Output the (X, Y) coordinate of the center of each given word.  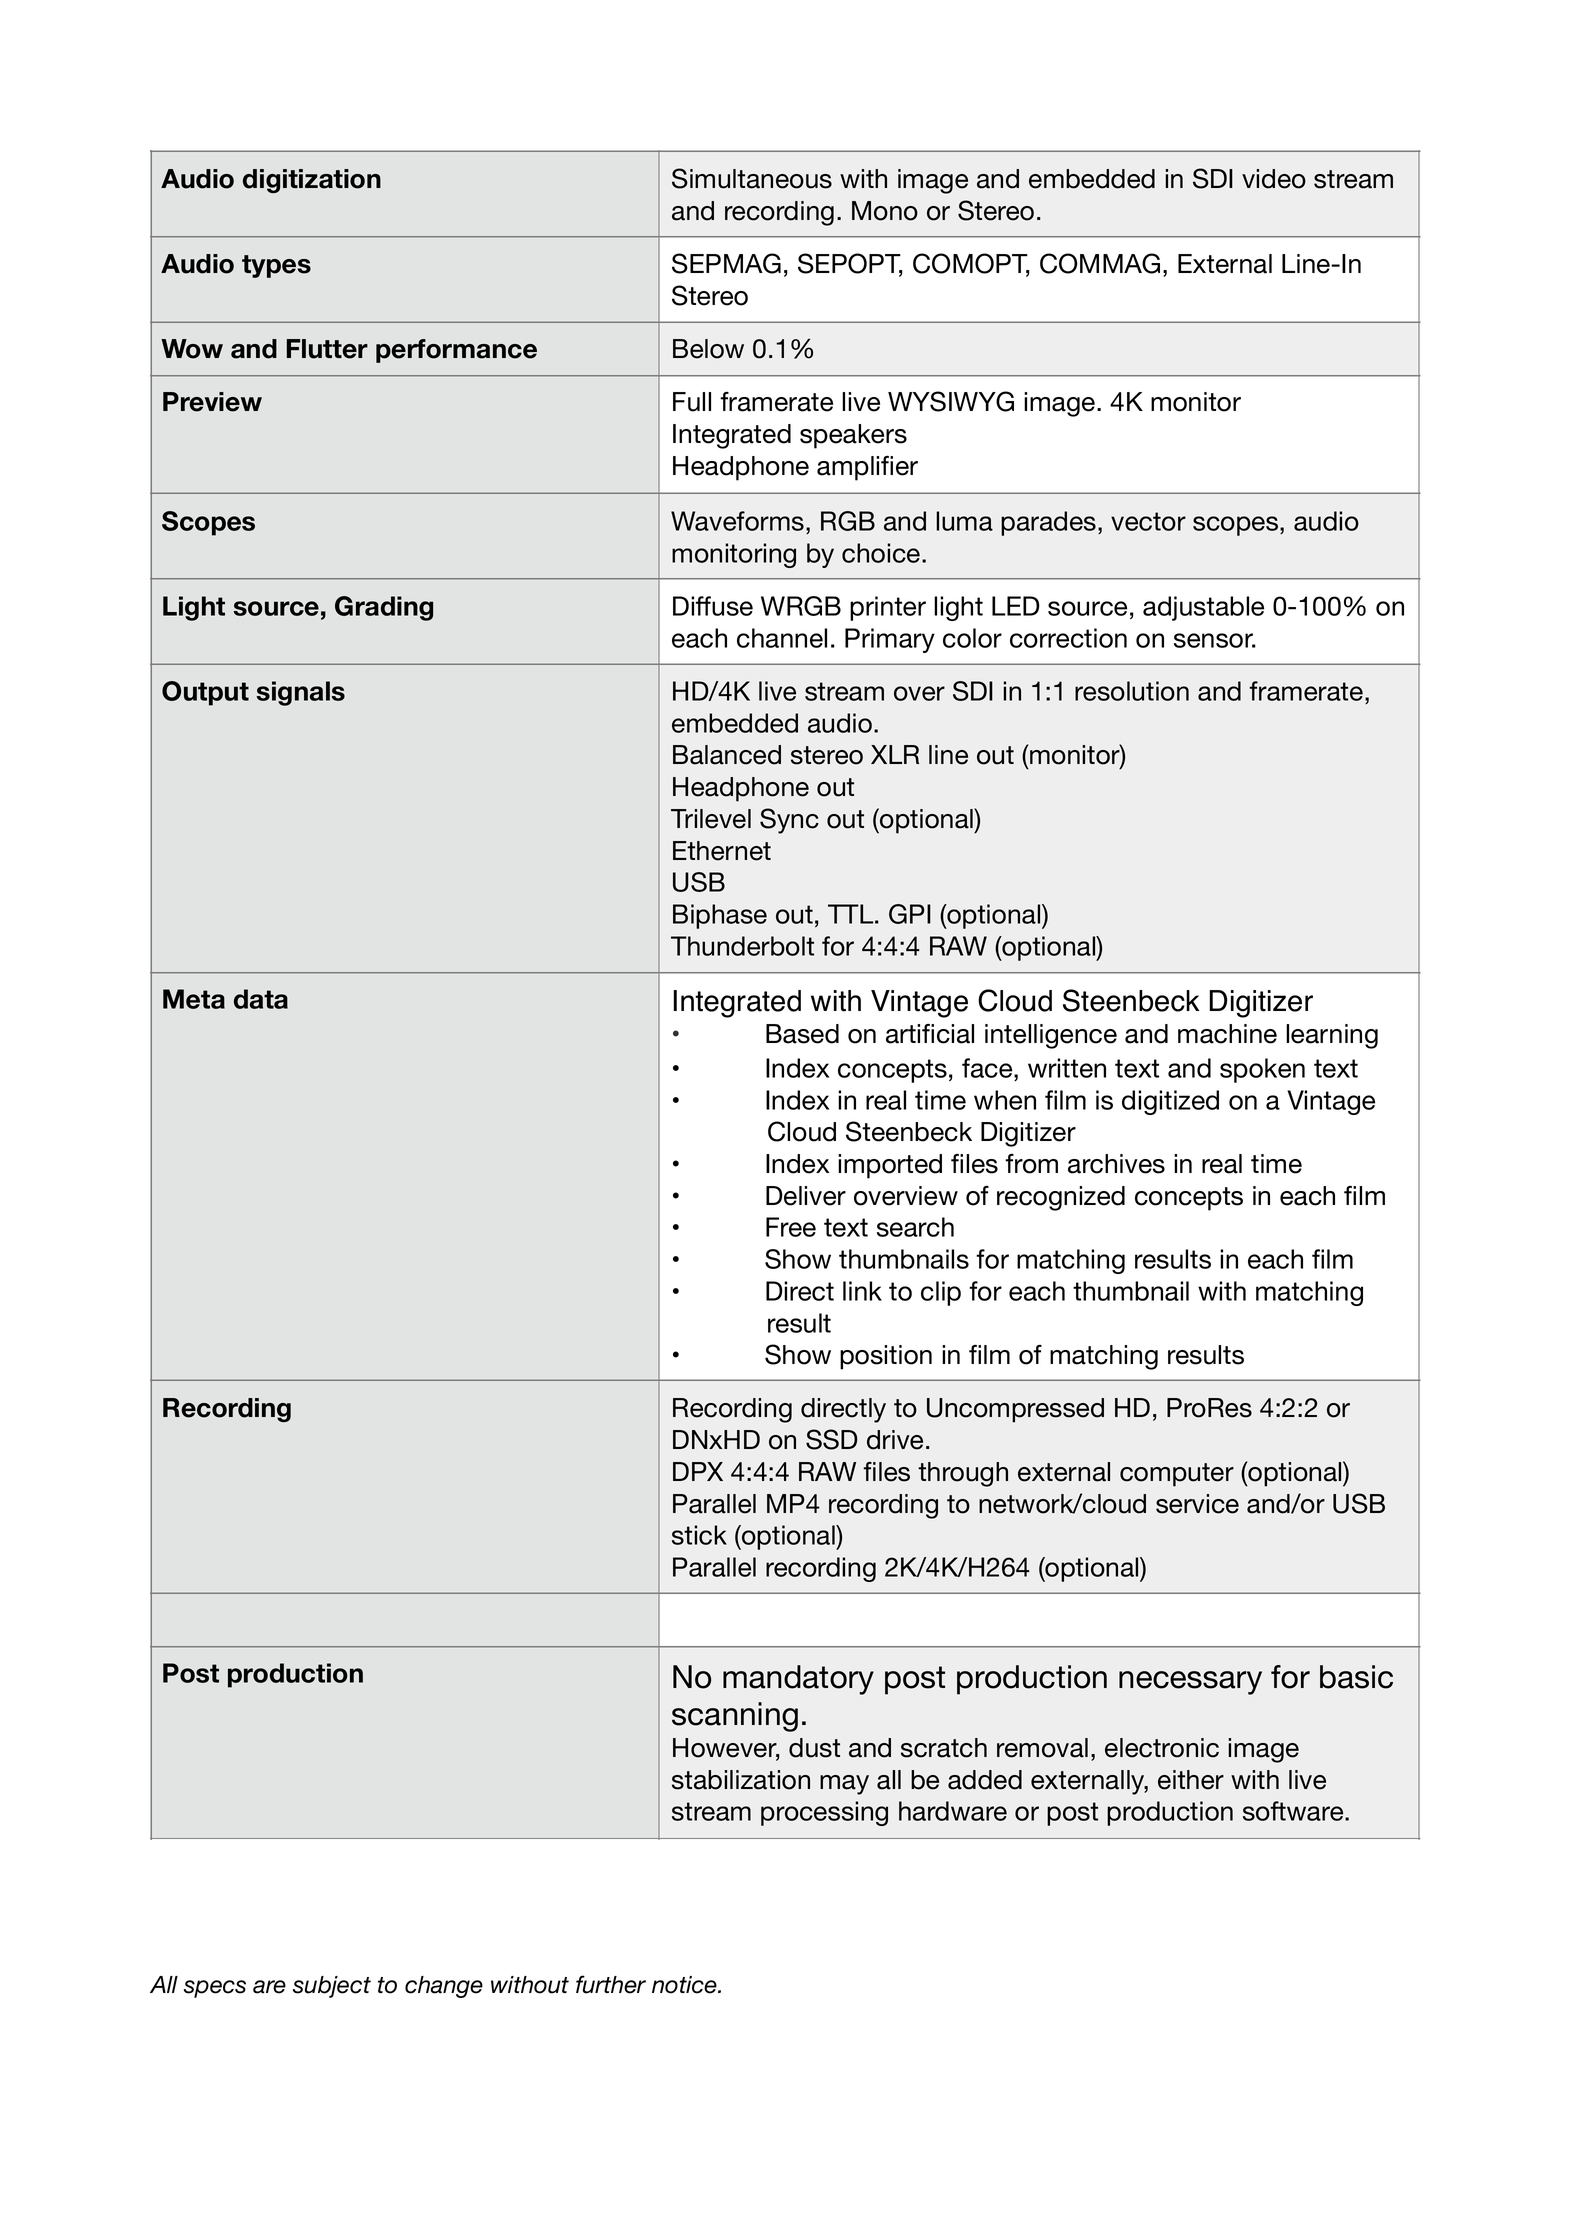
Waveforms (737, 521)
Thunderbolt (742, 946)
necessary (1190, 1683)
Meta (194, 999)
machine (1227, 1034)
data (261, 999)
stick (699, 1535)
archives (1116, 1164)
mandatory (798, 1680)
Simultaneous (752, 178)
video (1274, 179)
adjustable (1203, 608)
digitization (312, 181)
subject (332, 1987)
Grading (384, 608)
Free (791, 1227)
